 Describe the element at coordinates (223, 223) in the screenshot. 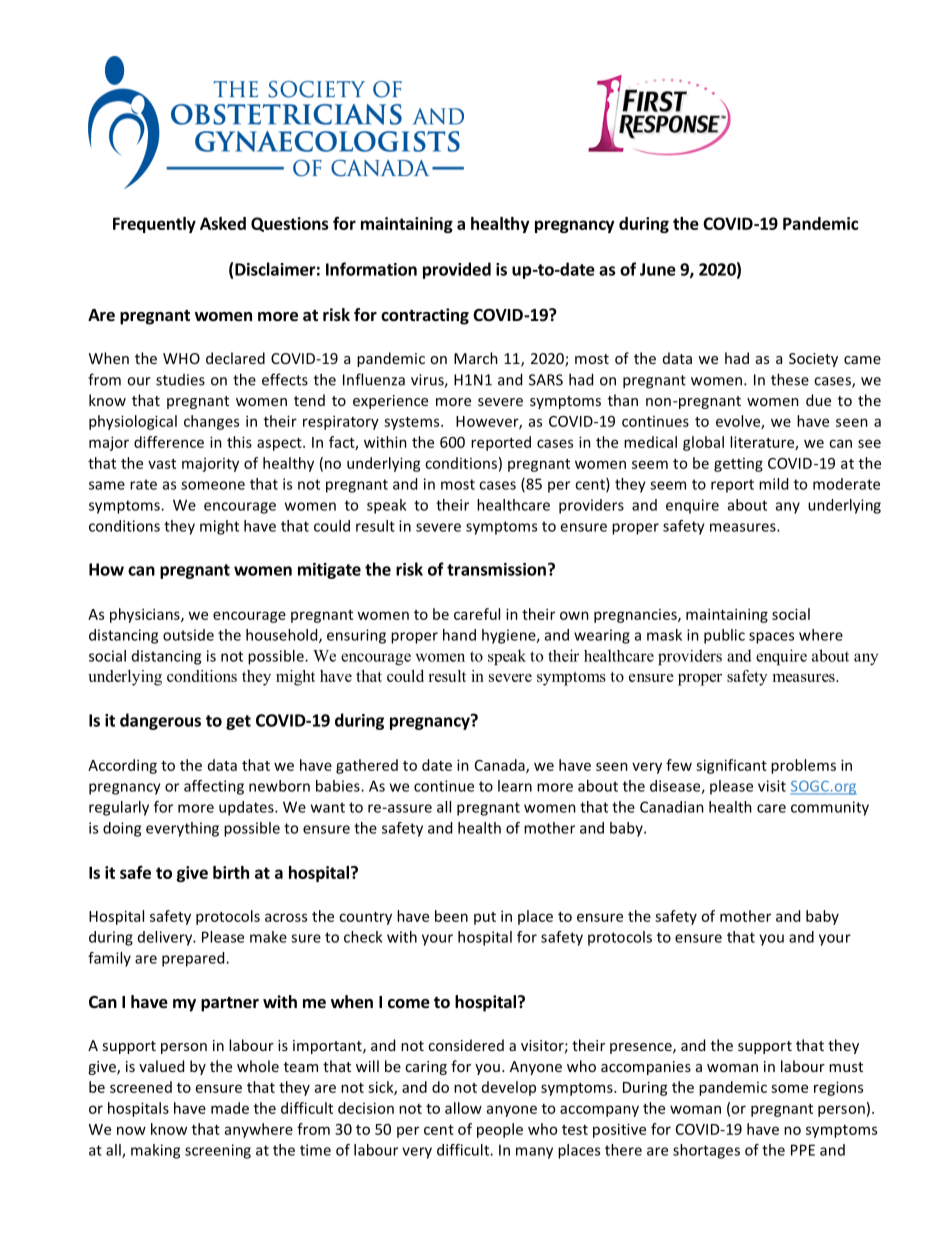

I see `Asked` at that location.
